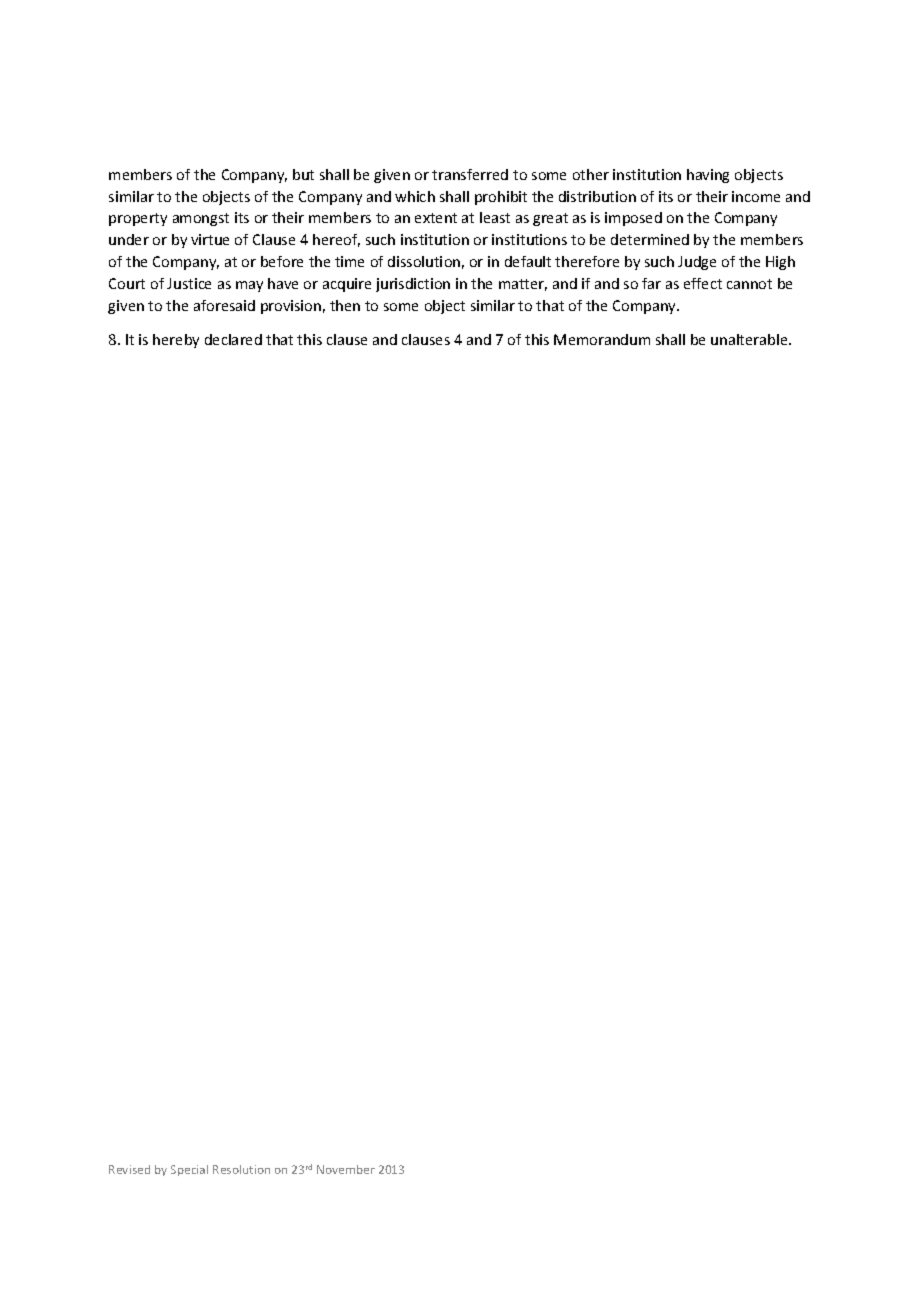 The image size is (924, 1308). I want to click on hereby, so click(176, 341).
